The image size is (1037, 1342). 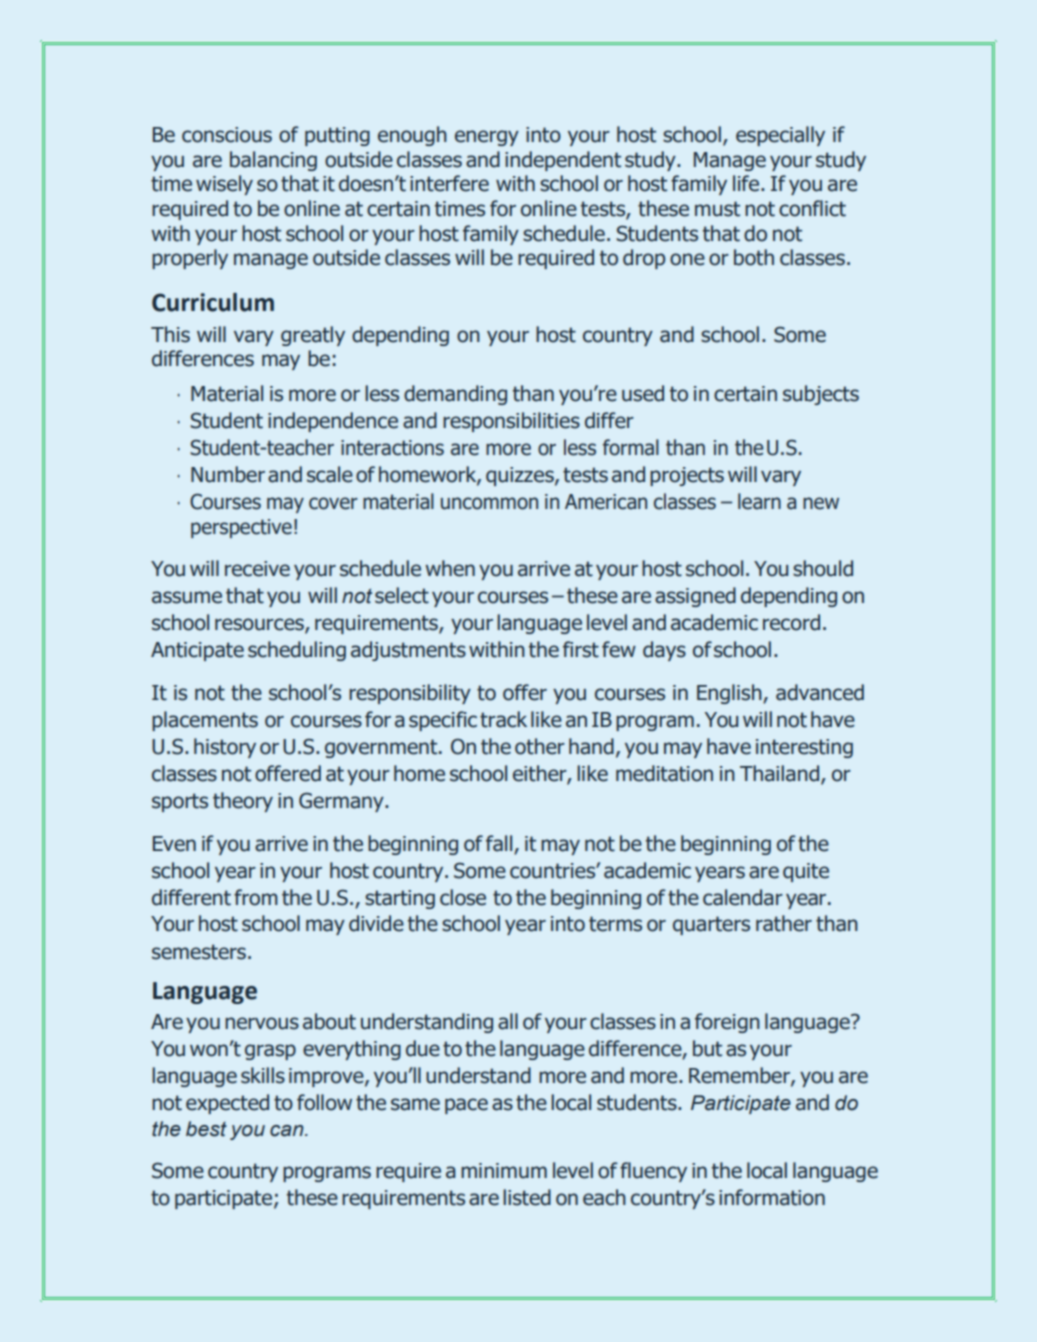 I want to click on responsibilities, so click(x=511, y=422).
